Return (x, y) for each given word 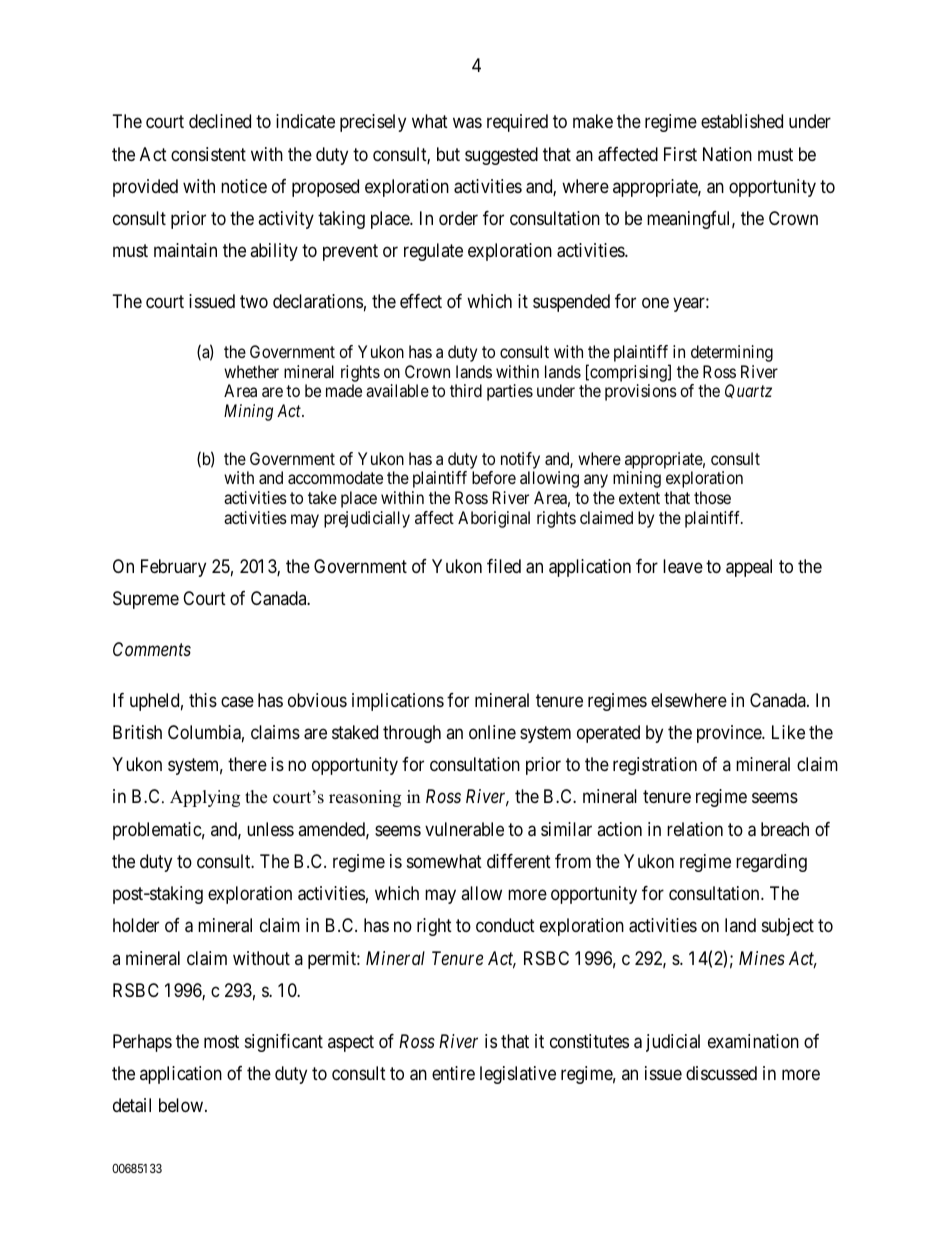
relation (695, 829)
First (680, 154)
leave (683, 566)
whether (251, 371)
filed (504, 566)
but (448, 154)
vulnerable (464, 829)
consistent (208, 154)
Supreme (146, 600)
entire (453, 1073)
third (466, 390)
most (221, 1041)
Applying (205, 798)
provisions (641, 392)
